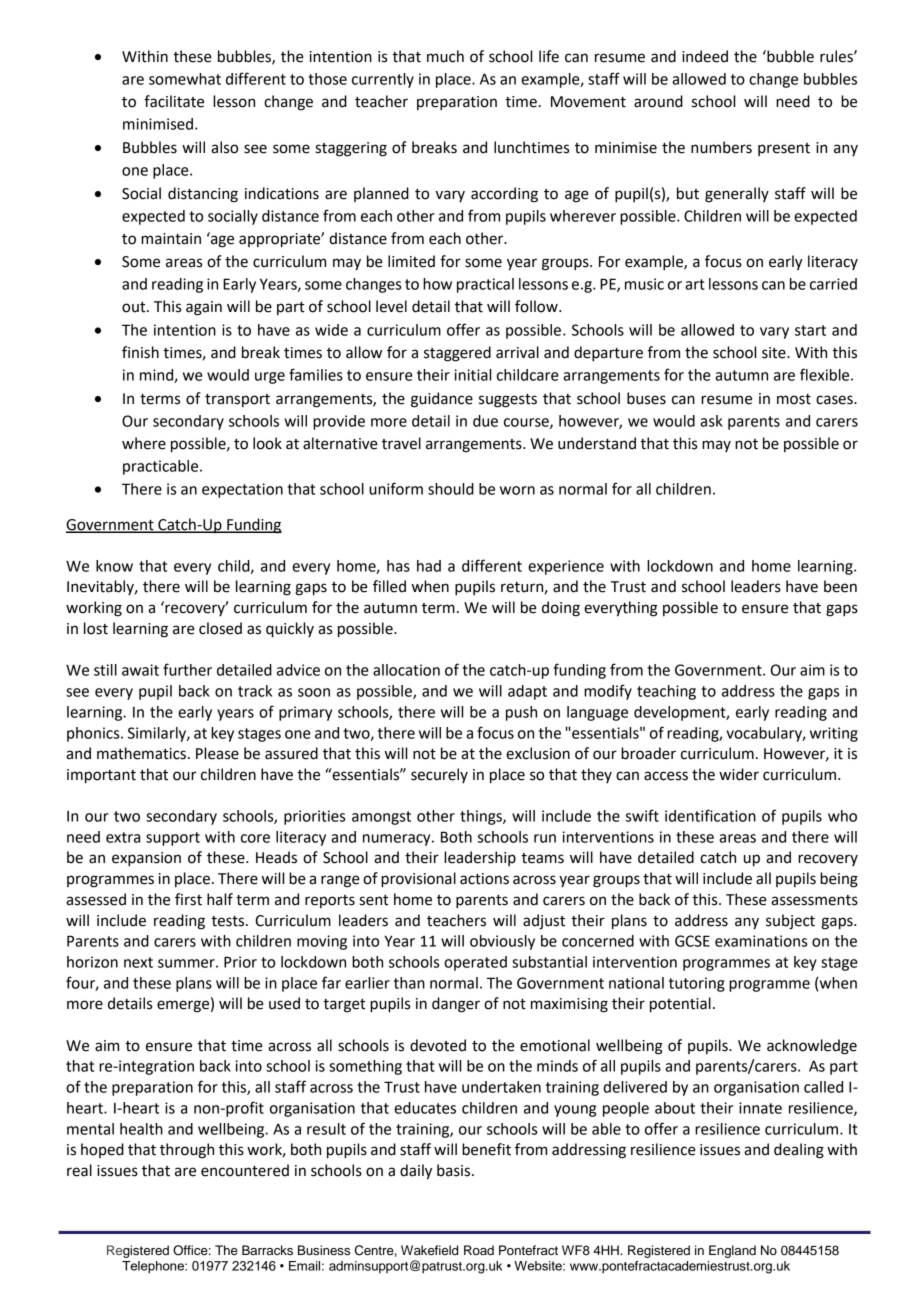 The image size is (924, 1307). Describe the element at coordinates (482, 817) in the screenshot. I see `things` at that location.
